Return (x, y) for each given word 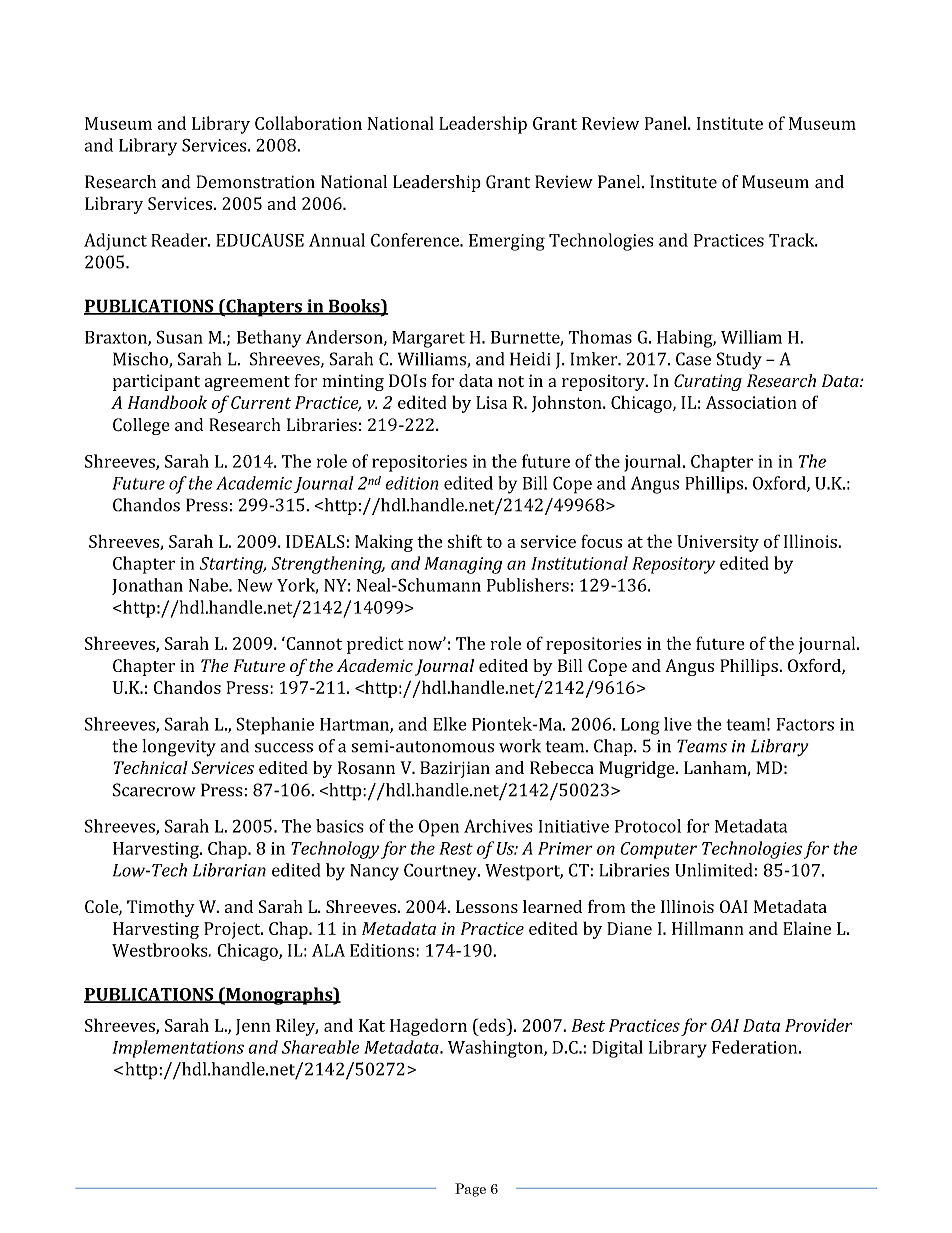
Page (470, 1190)
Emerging (507, 242)
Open (439, 828)
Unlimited (714, 870)
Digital (617, 1049)
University (718, 543)
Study (739, 361)
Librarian (229, 870)
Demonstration (256, 182)
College (141, 426)
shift (465, 541)
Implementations (178, 1049)
